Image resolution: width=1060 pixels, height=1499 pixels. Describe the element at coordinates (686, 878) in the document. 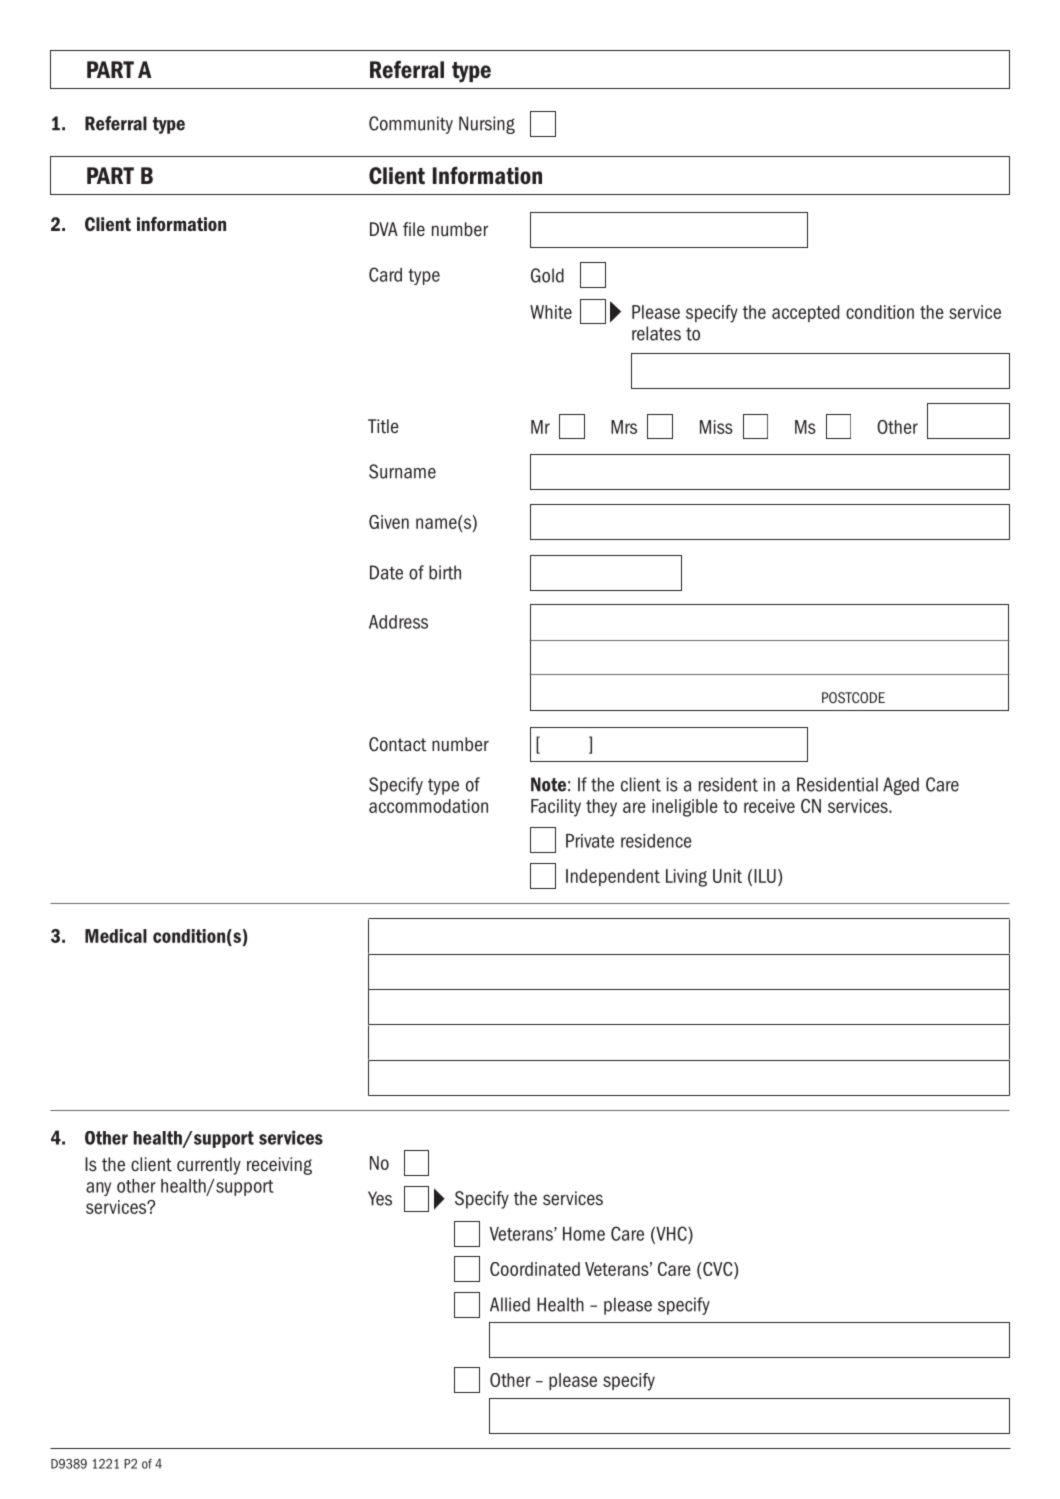

I see `Living` at that location.
